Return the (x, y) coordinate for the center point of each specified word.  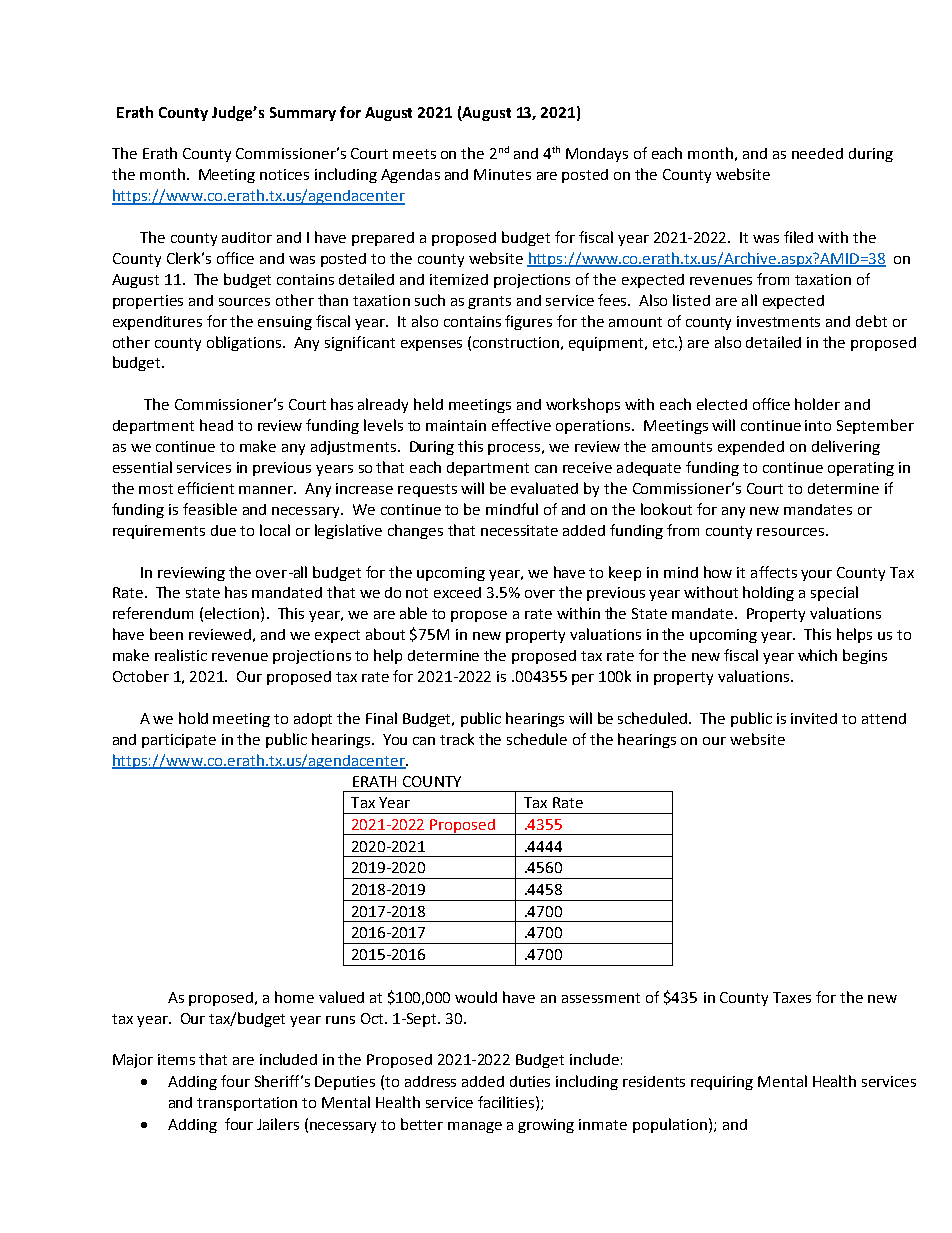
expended (751, 448)
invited (814, 718)
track (457, 739)
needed (817, 153)
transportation (247, 1104)
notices (284, 174)
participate (179, 741)
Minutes (502, 174)
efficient (206, 488)
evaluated (544, 488)
